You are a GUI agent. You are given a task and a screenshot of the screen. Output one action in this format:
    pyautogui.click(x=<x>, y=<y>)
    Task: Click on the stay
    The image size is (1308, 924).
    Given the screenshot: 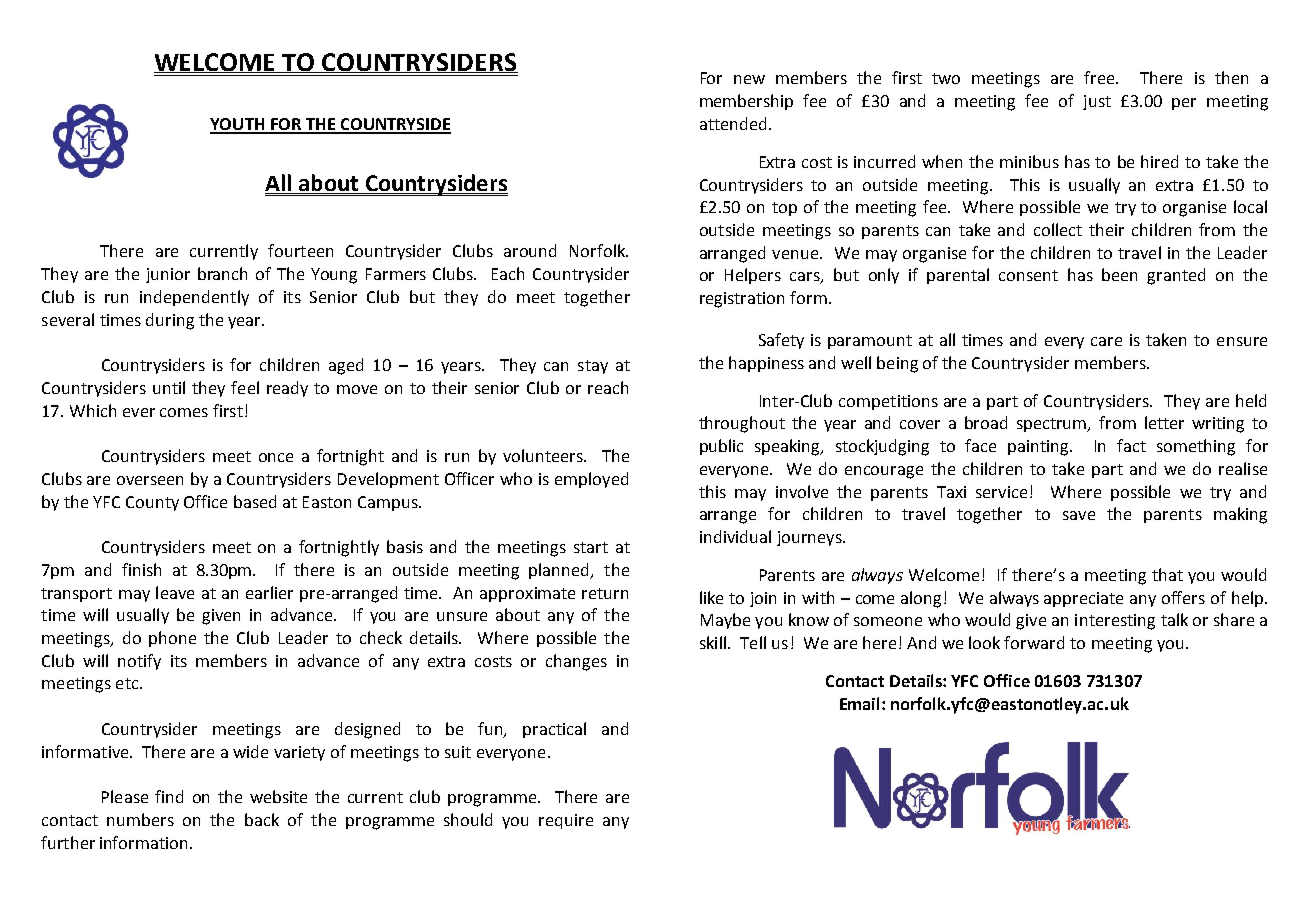 What is the action you would take?
    pyautogui.click(x=593, y=367)
